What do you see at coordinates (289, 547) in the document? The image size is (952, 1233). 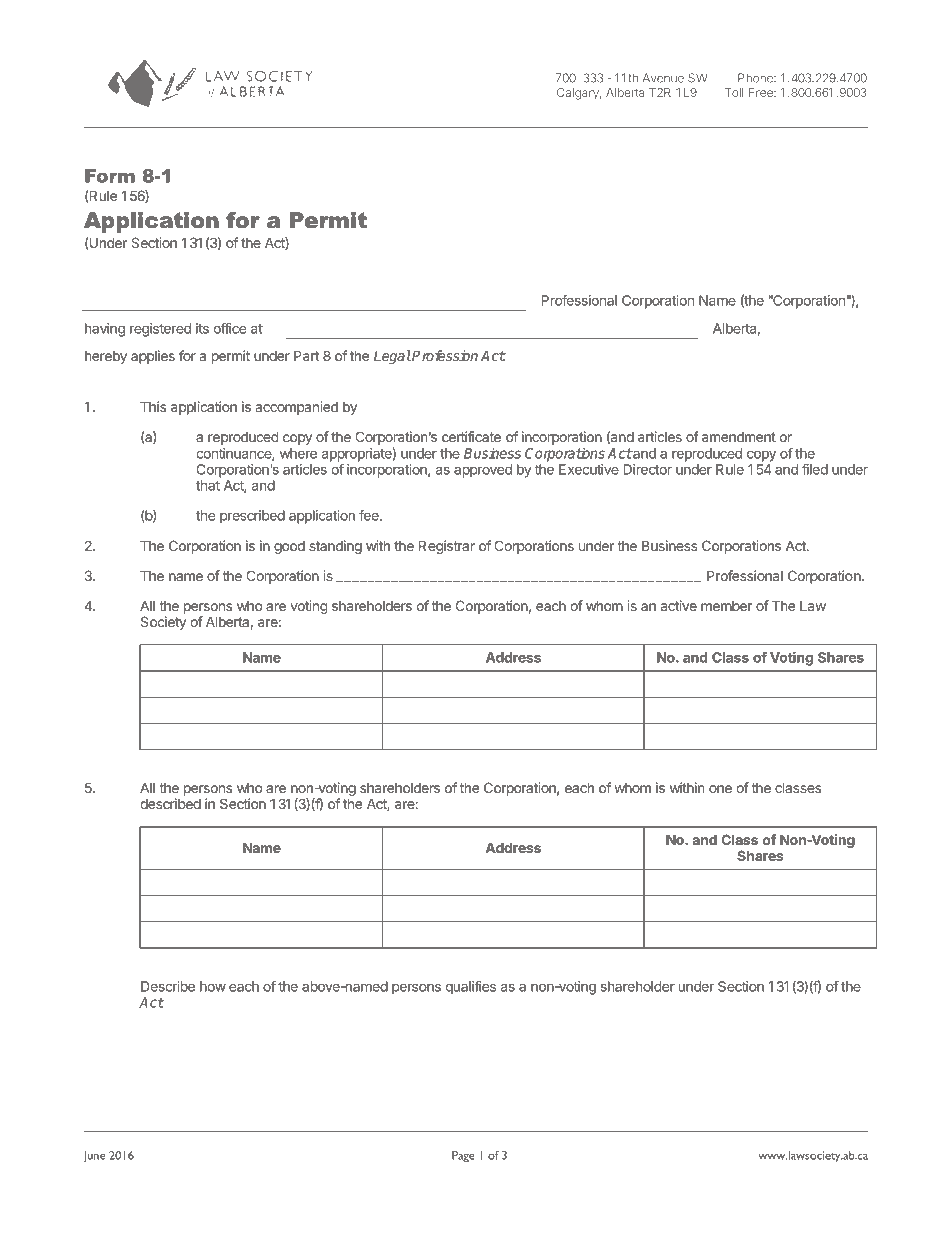 I see `good` at bounding box center [289, 547].
